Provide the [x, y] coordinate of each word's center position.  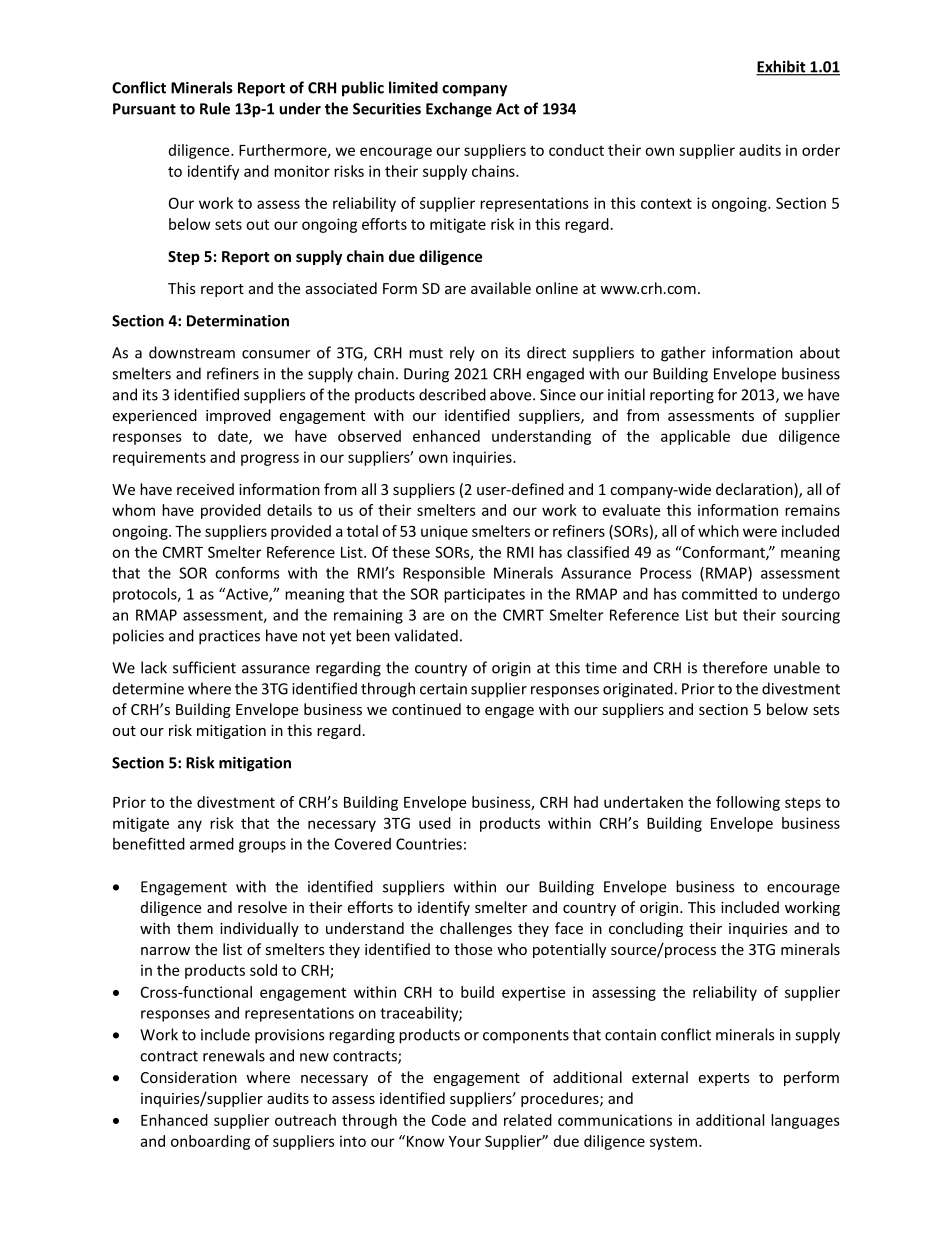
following [748, 803]
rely [462, 354]
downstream [192, 352]
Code [449, 1120]
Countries [429, 844]
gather [683, 354]
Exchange [459, 110]
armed [212, 844]
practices [229, 637]
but [726, 615]
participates [484, 595]
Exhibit [782, 67]
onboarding [210, 1142]
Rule [215, 108]
